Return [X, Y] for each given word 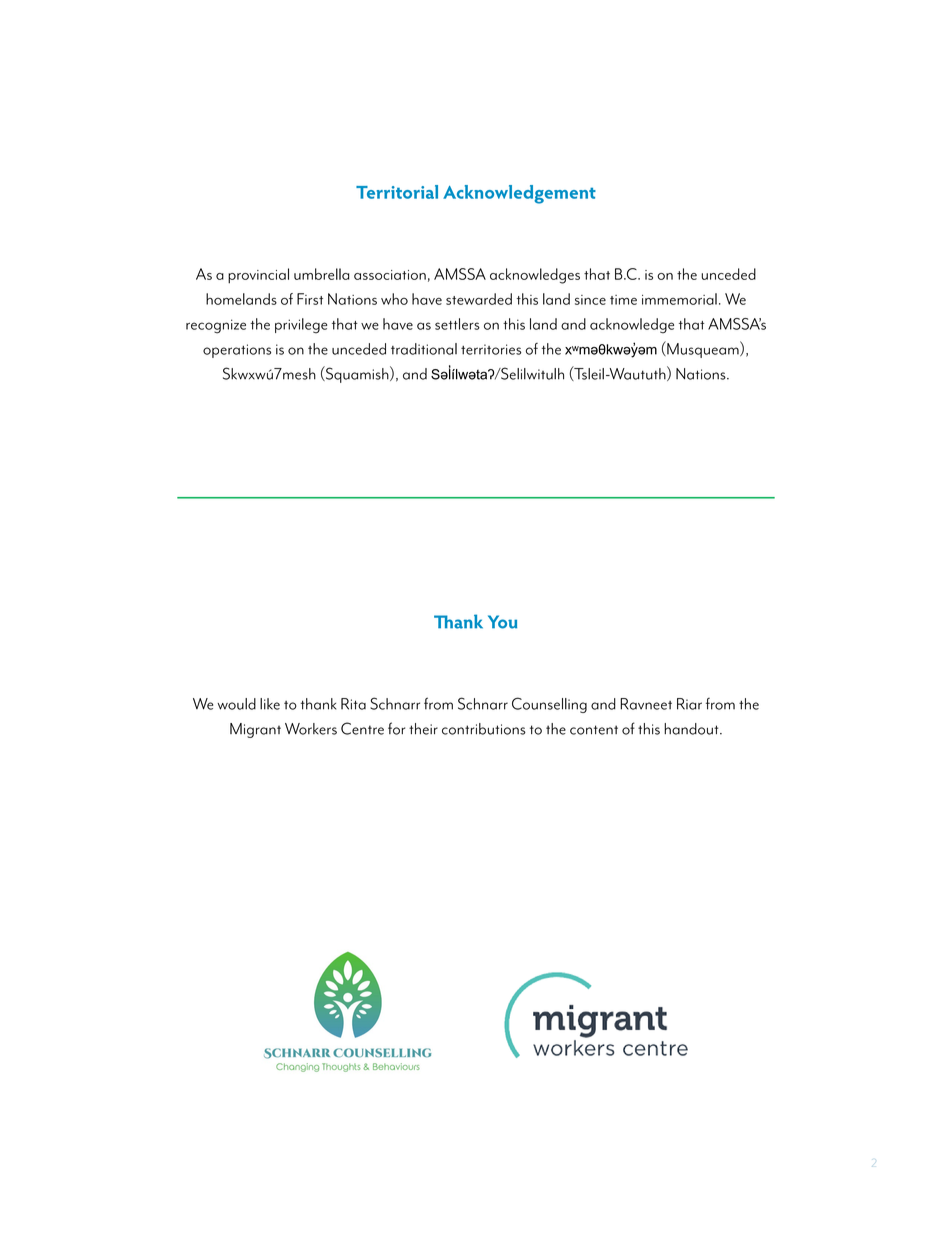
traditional [424, 349]
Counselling [549, 705]
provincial [258, 276]
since [590, 300]
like [270, 704]
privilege [301, 326]
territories [491, 349]
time [623, 300]
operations [237, 351]
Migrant [255, 730]
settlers [457, 324]
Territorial [397, 192]
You [502, 622]
